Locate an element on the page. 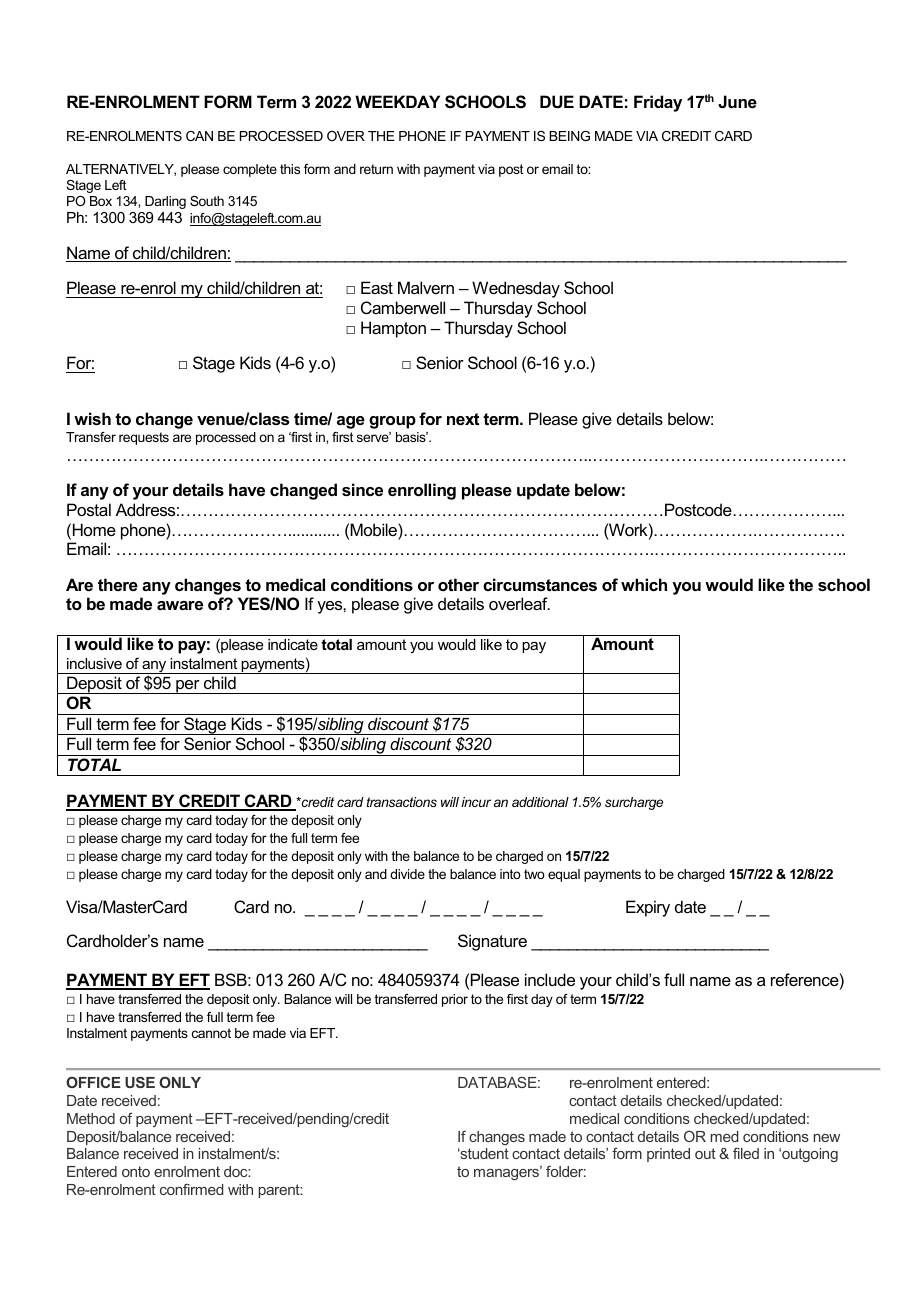 This image has width=924, height=1308. confirmed is located at coordinates (191, 1189).
